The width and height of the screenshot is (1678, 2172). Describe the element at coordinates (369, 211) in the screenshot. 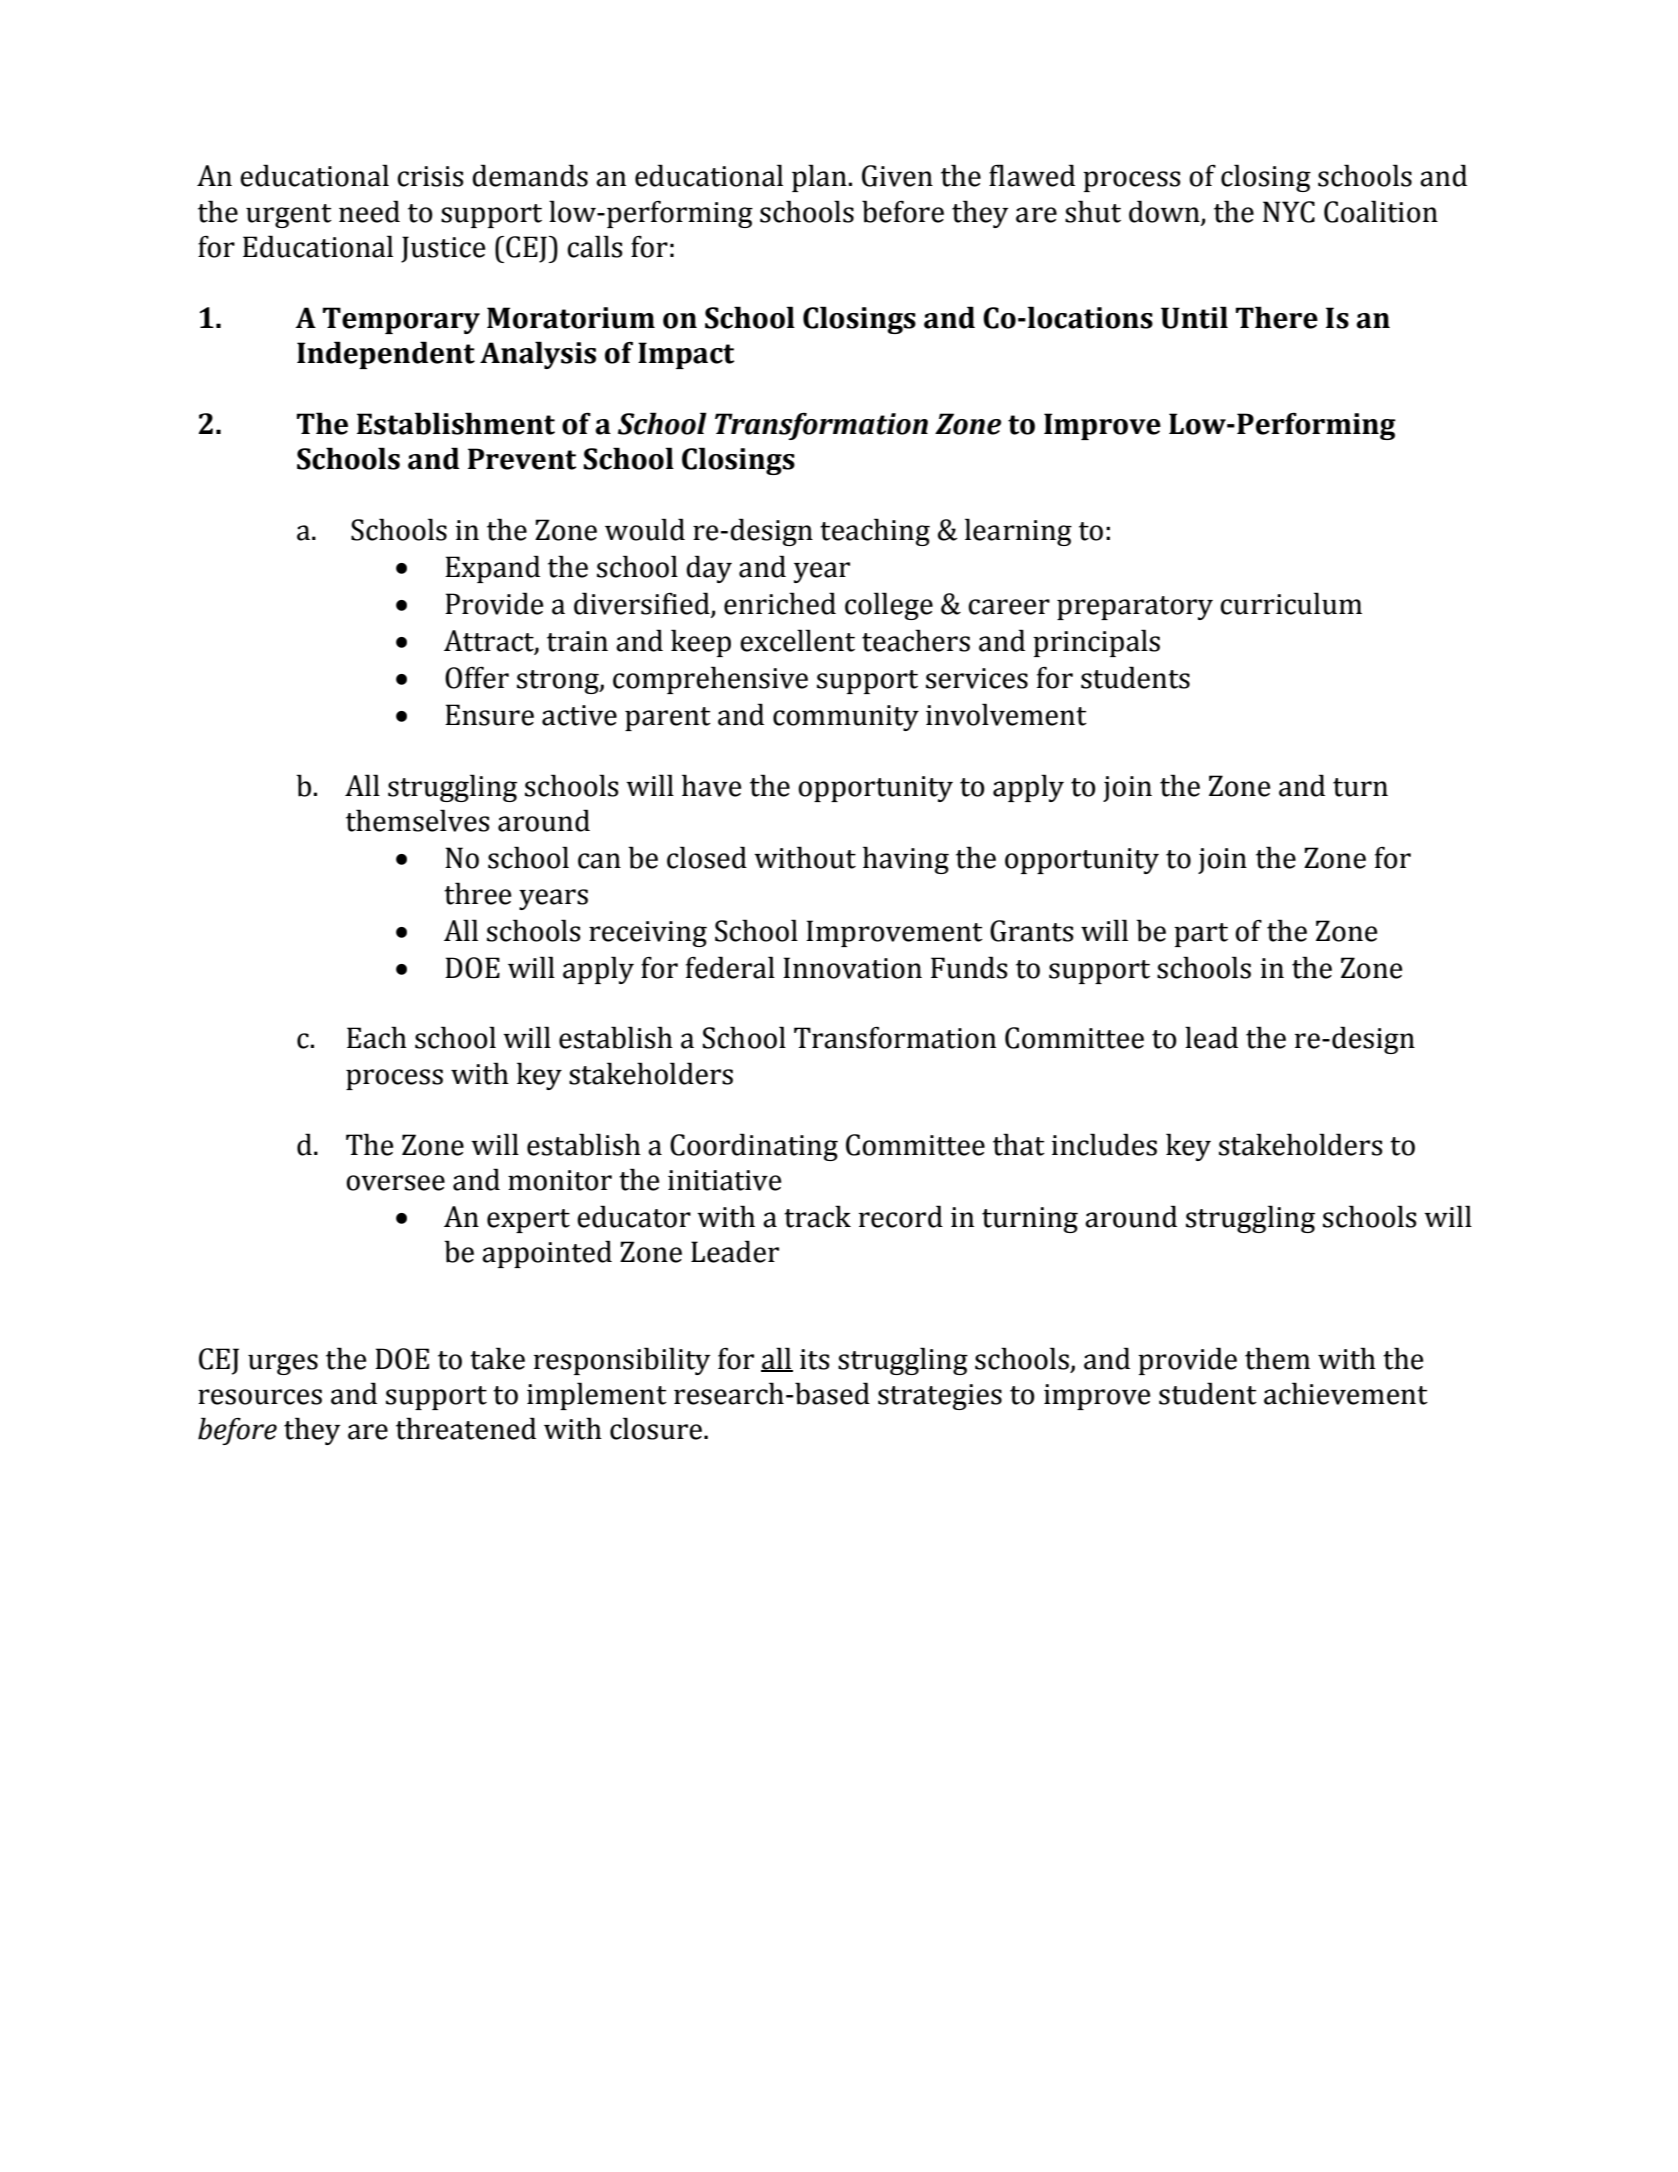

I see `need` at that location.
